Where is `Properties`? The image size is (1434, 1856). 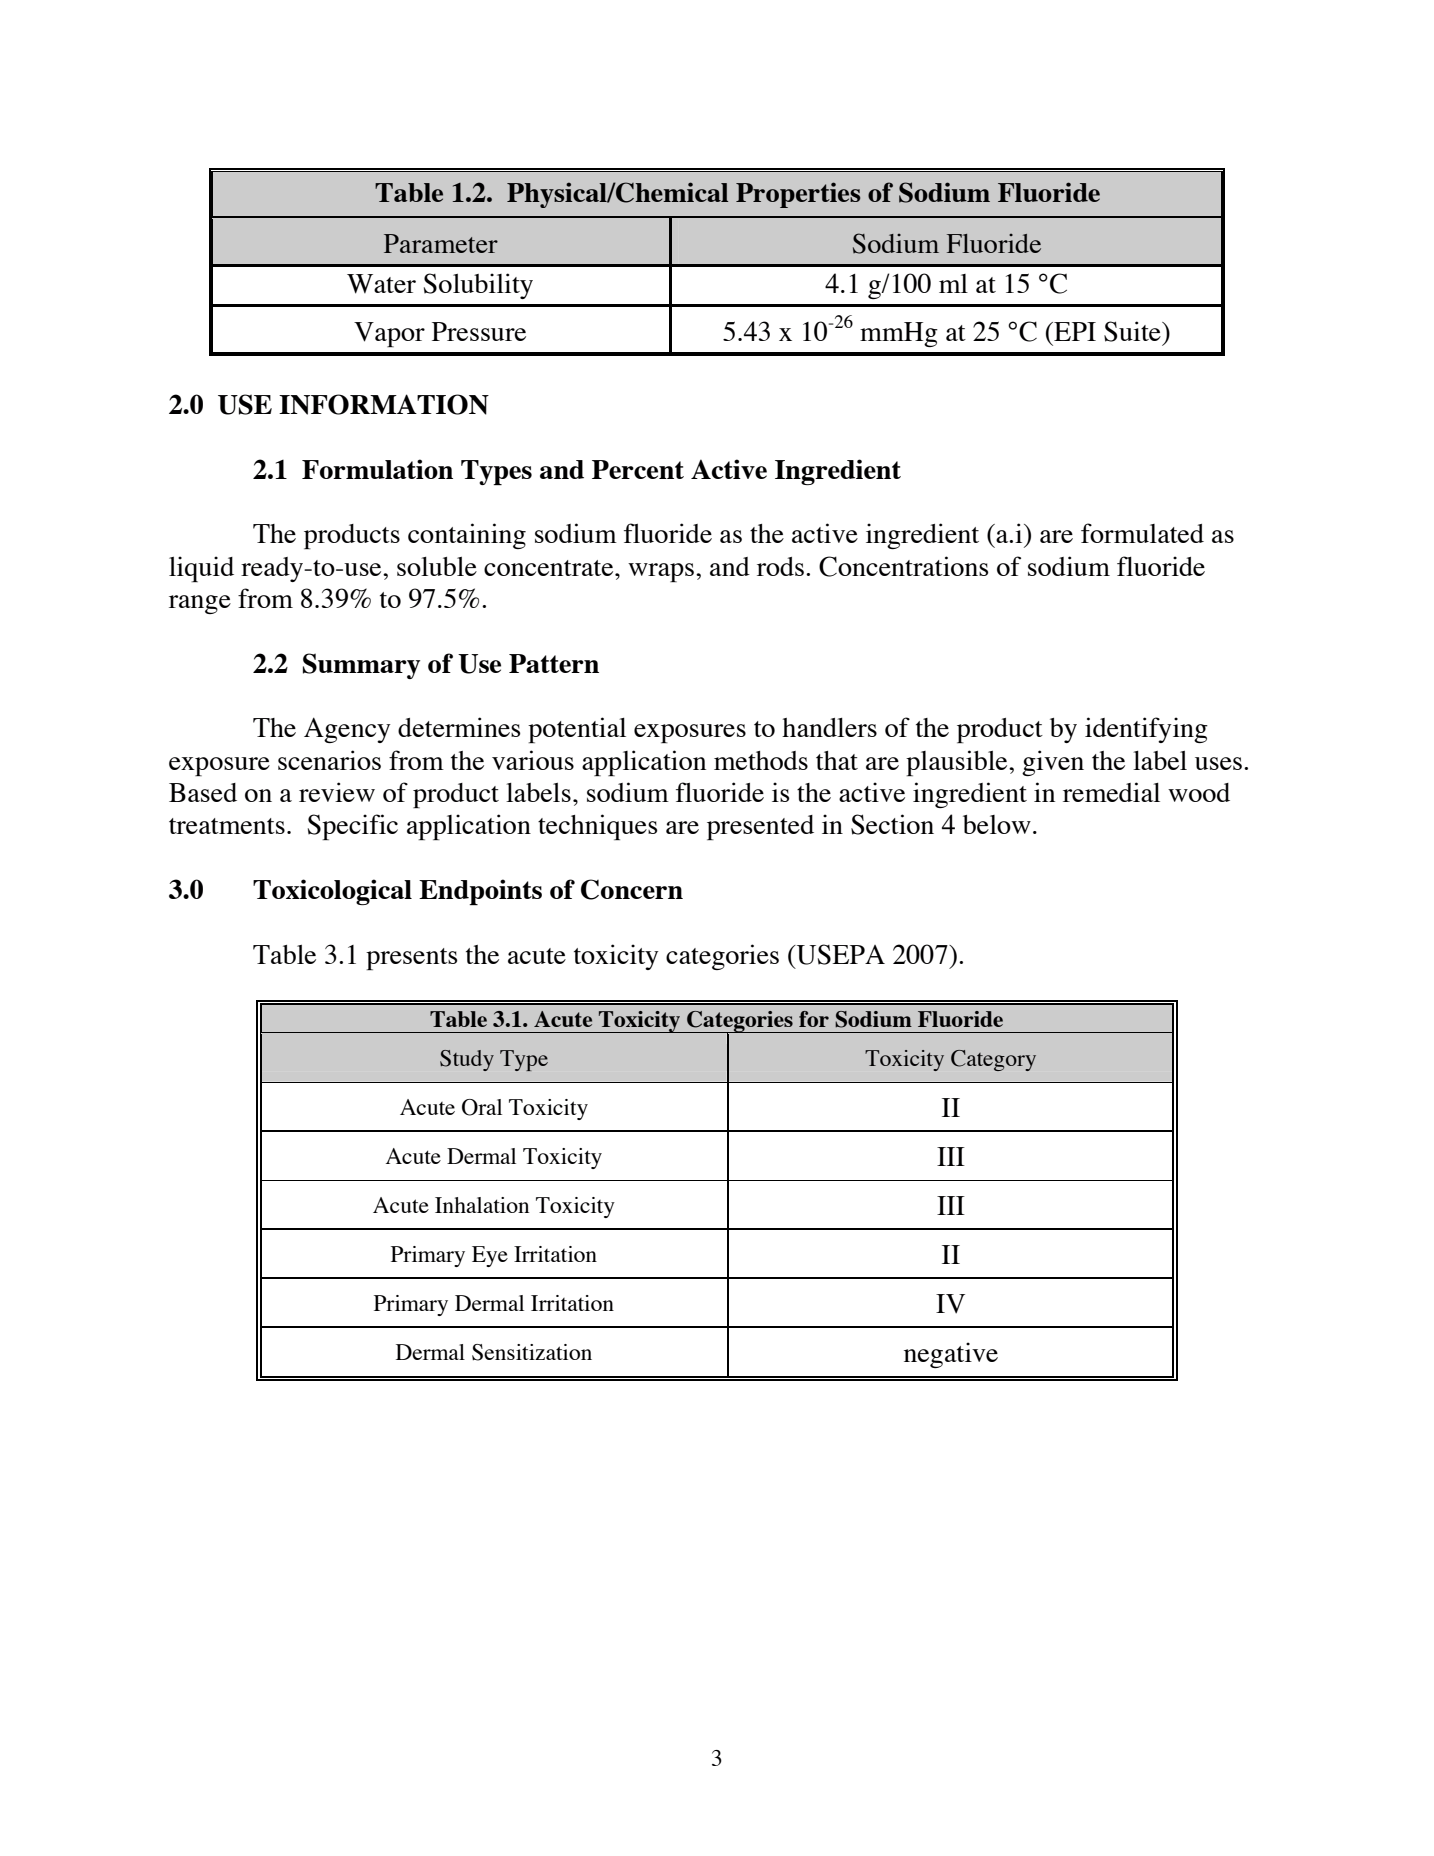 Properties is located at coordinates (798, 195).
